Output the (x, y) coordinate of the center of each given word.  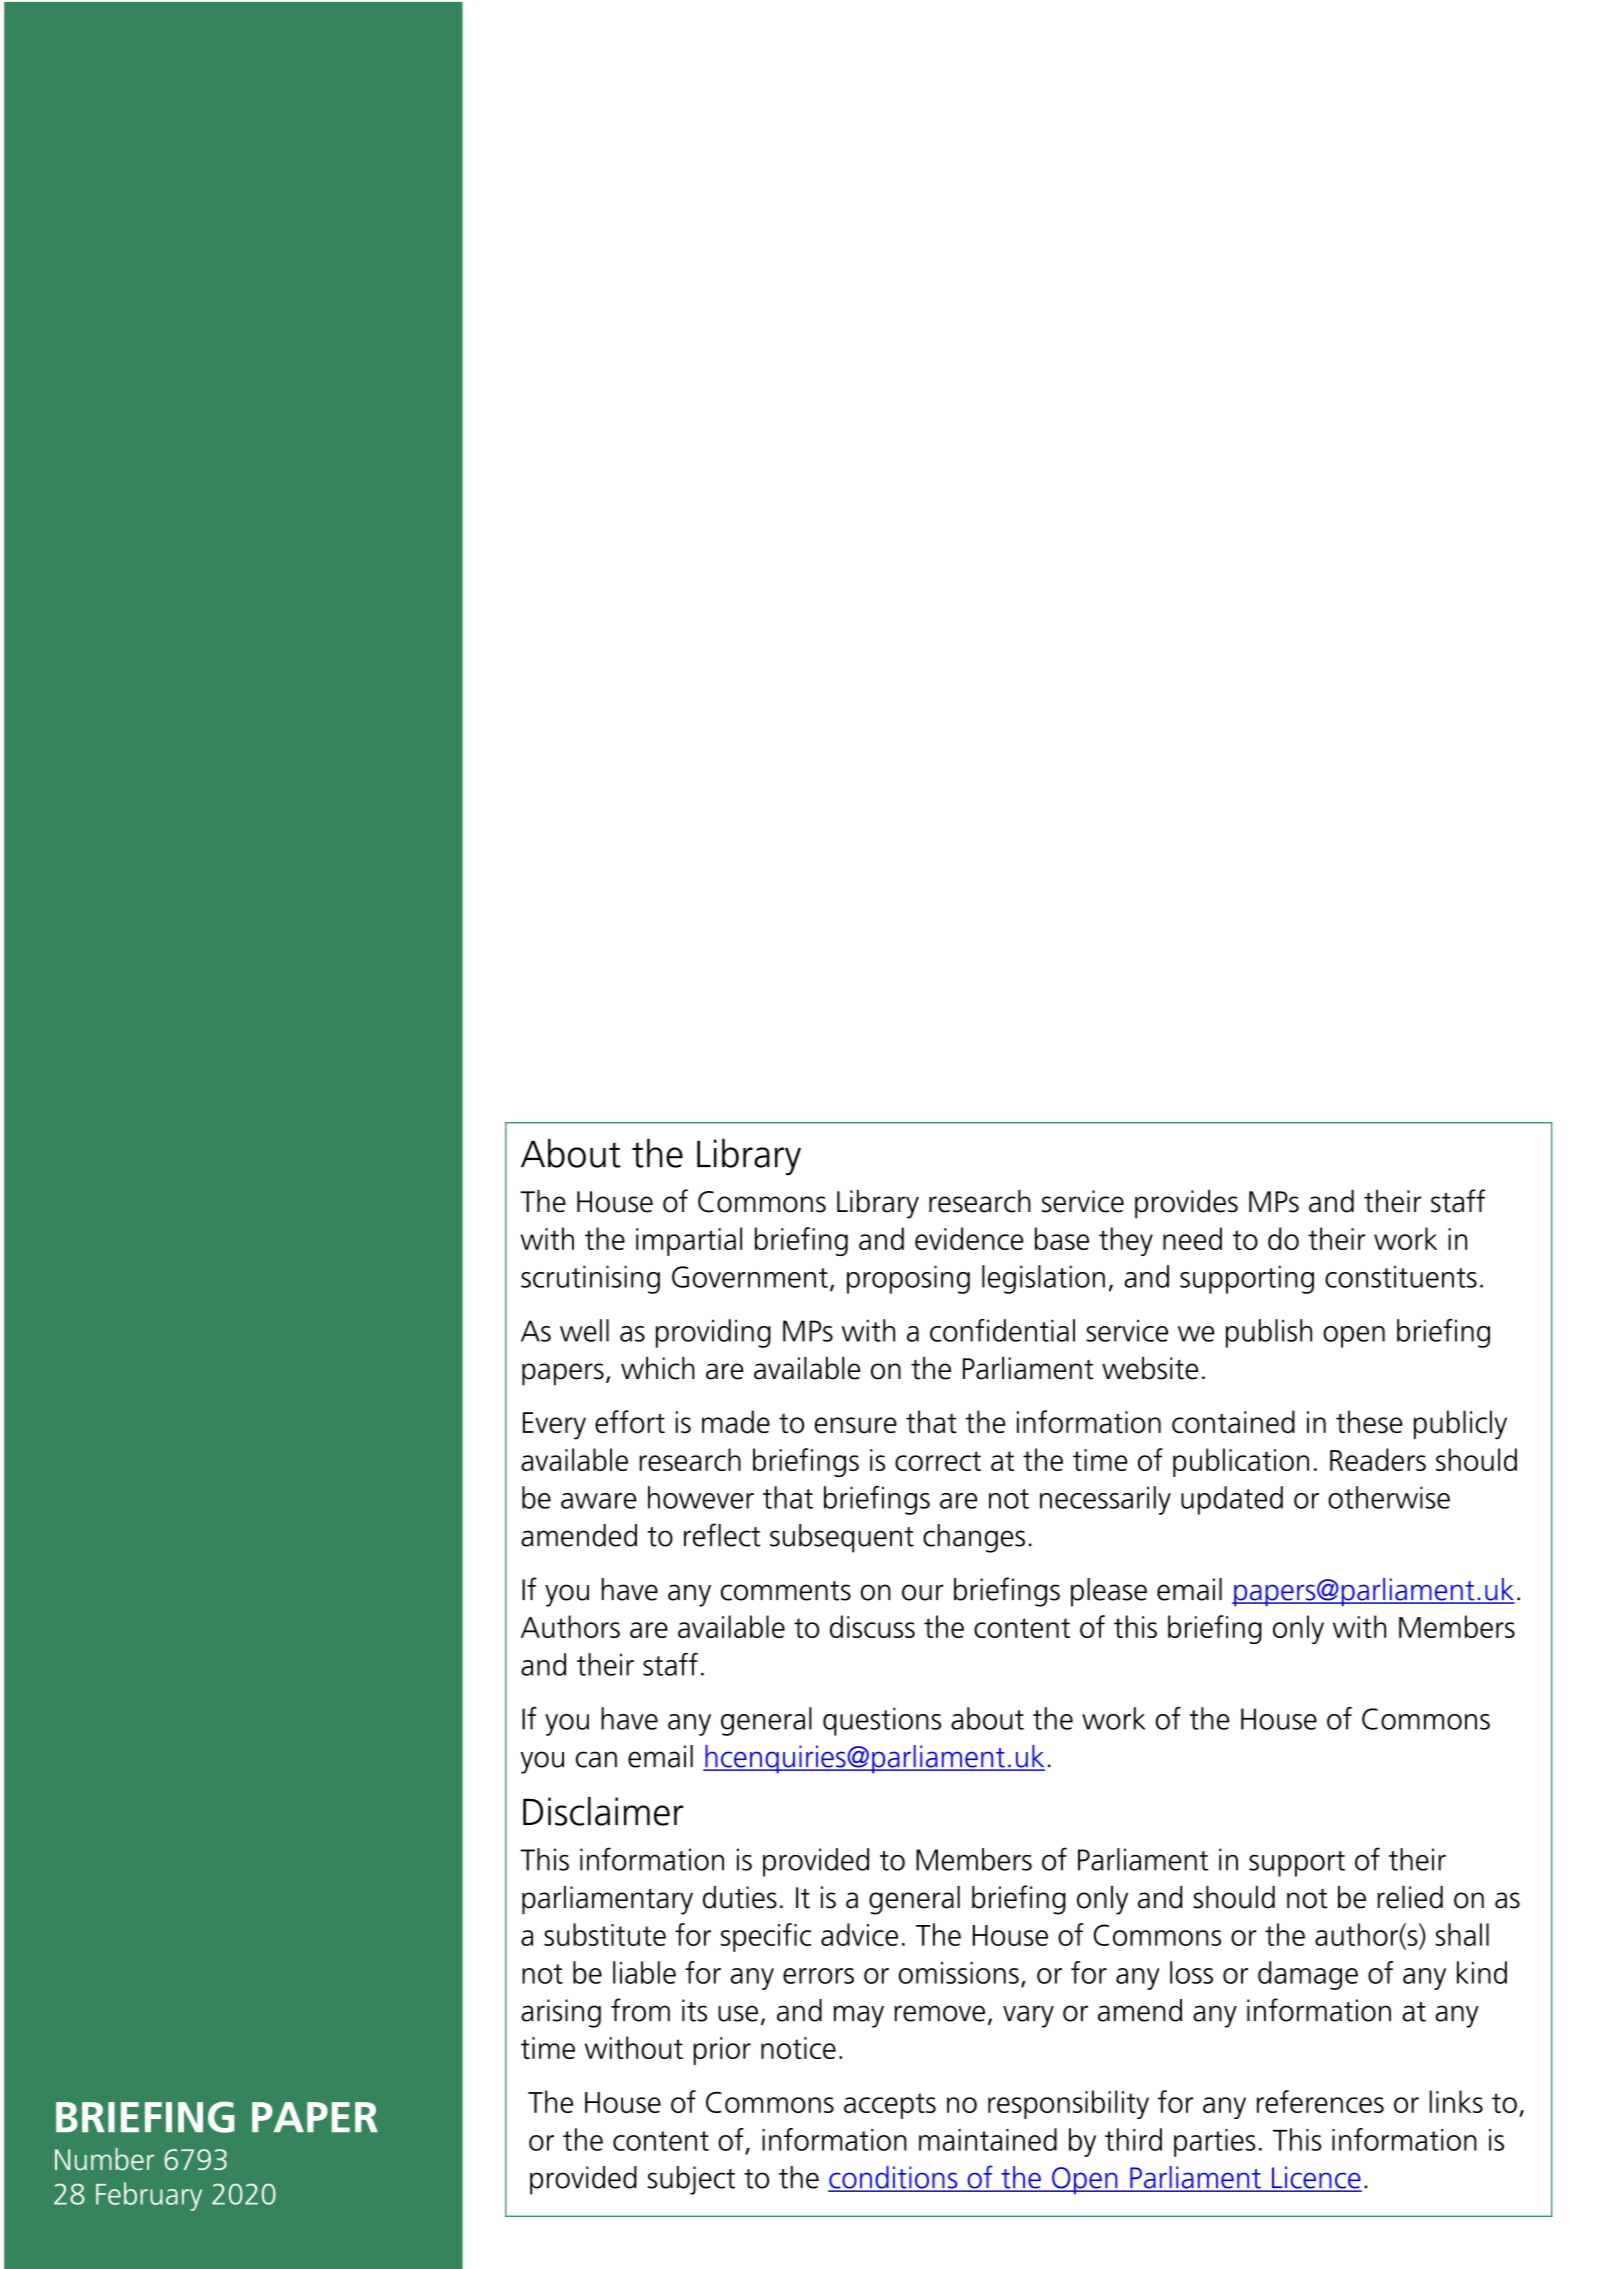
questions (882, 1721)
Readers (1378, 1459)
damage (1308, 1975)
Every (554, 1426)
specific (766, 1937)
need (1192, 1238)
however (701, 1497)
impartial (689, 1241)
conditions (894, 2178)
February (149, 2196)
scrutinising (590, 1279)
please (1109, 1592)
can (596, 1759)
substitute (605, 1934)
